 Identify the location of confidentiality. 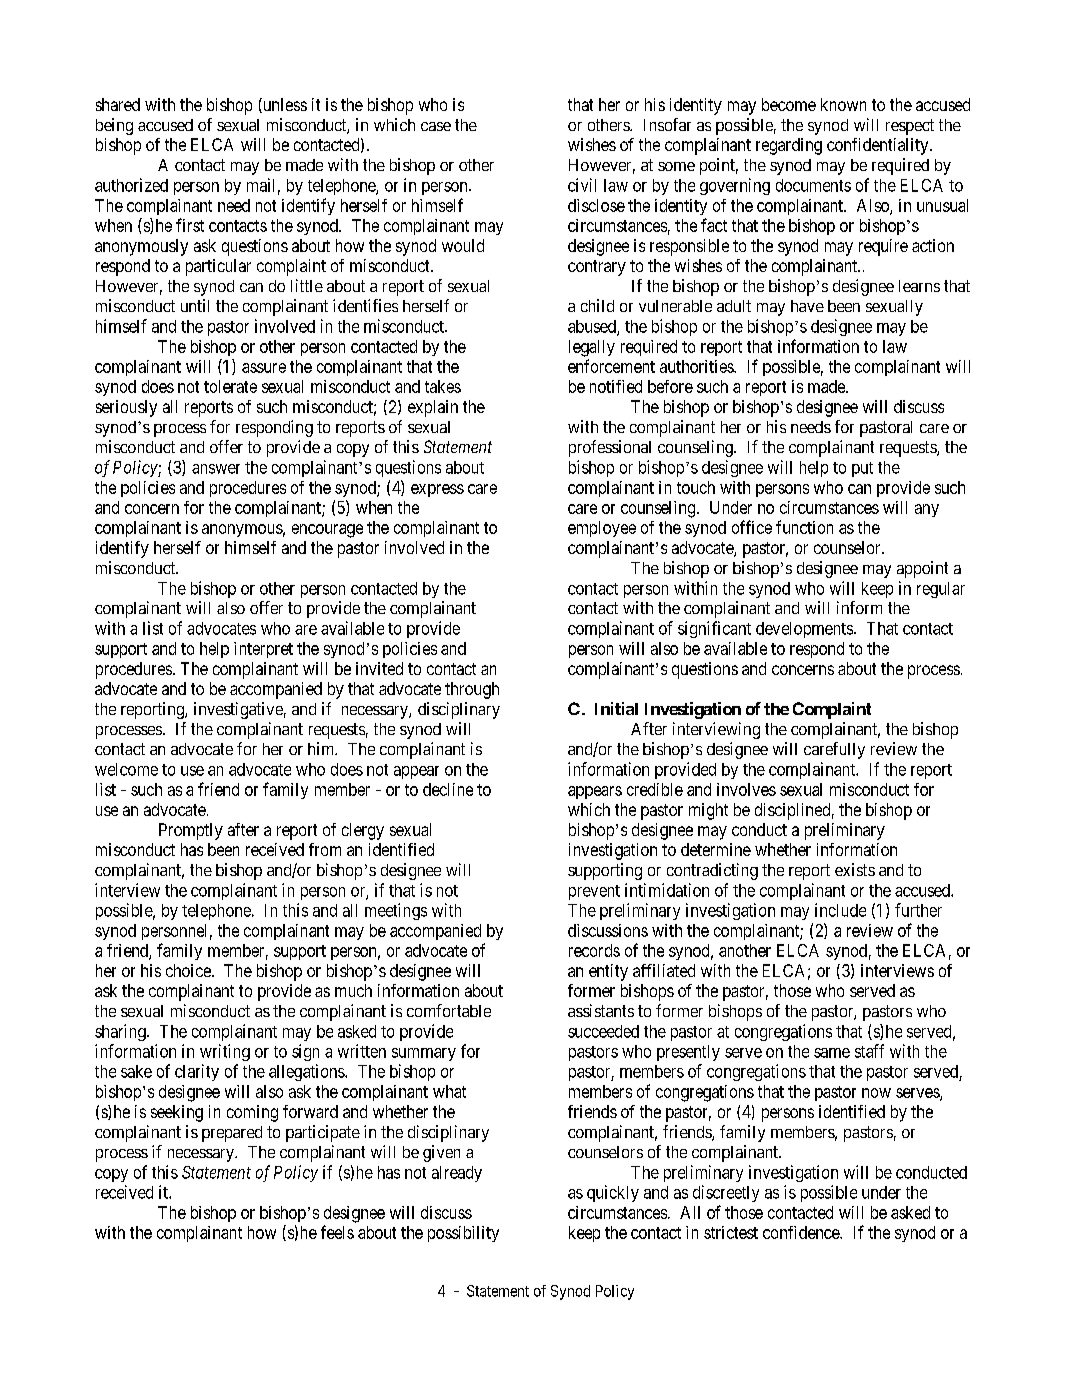
(879, 146).
